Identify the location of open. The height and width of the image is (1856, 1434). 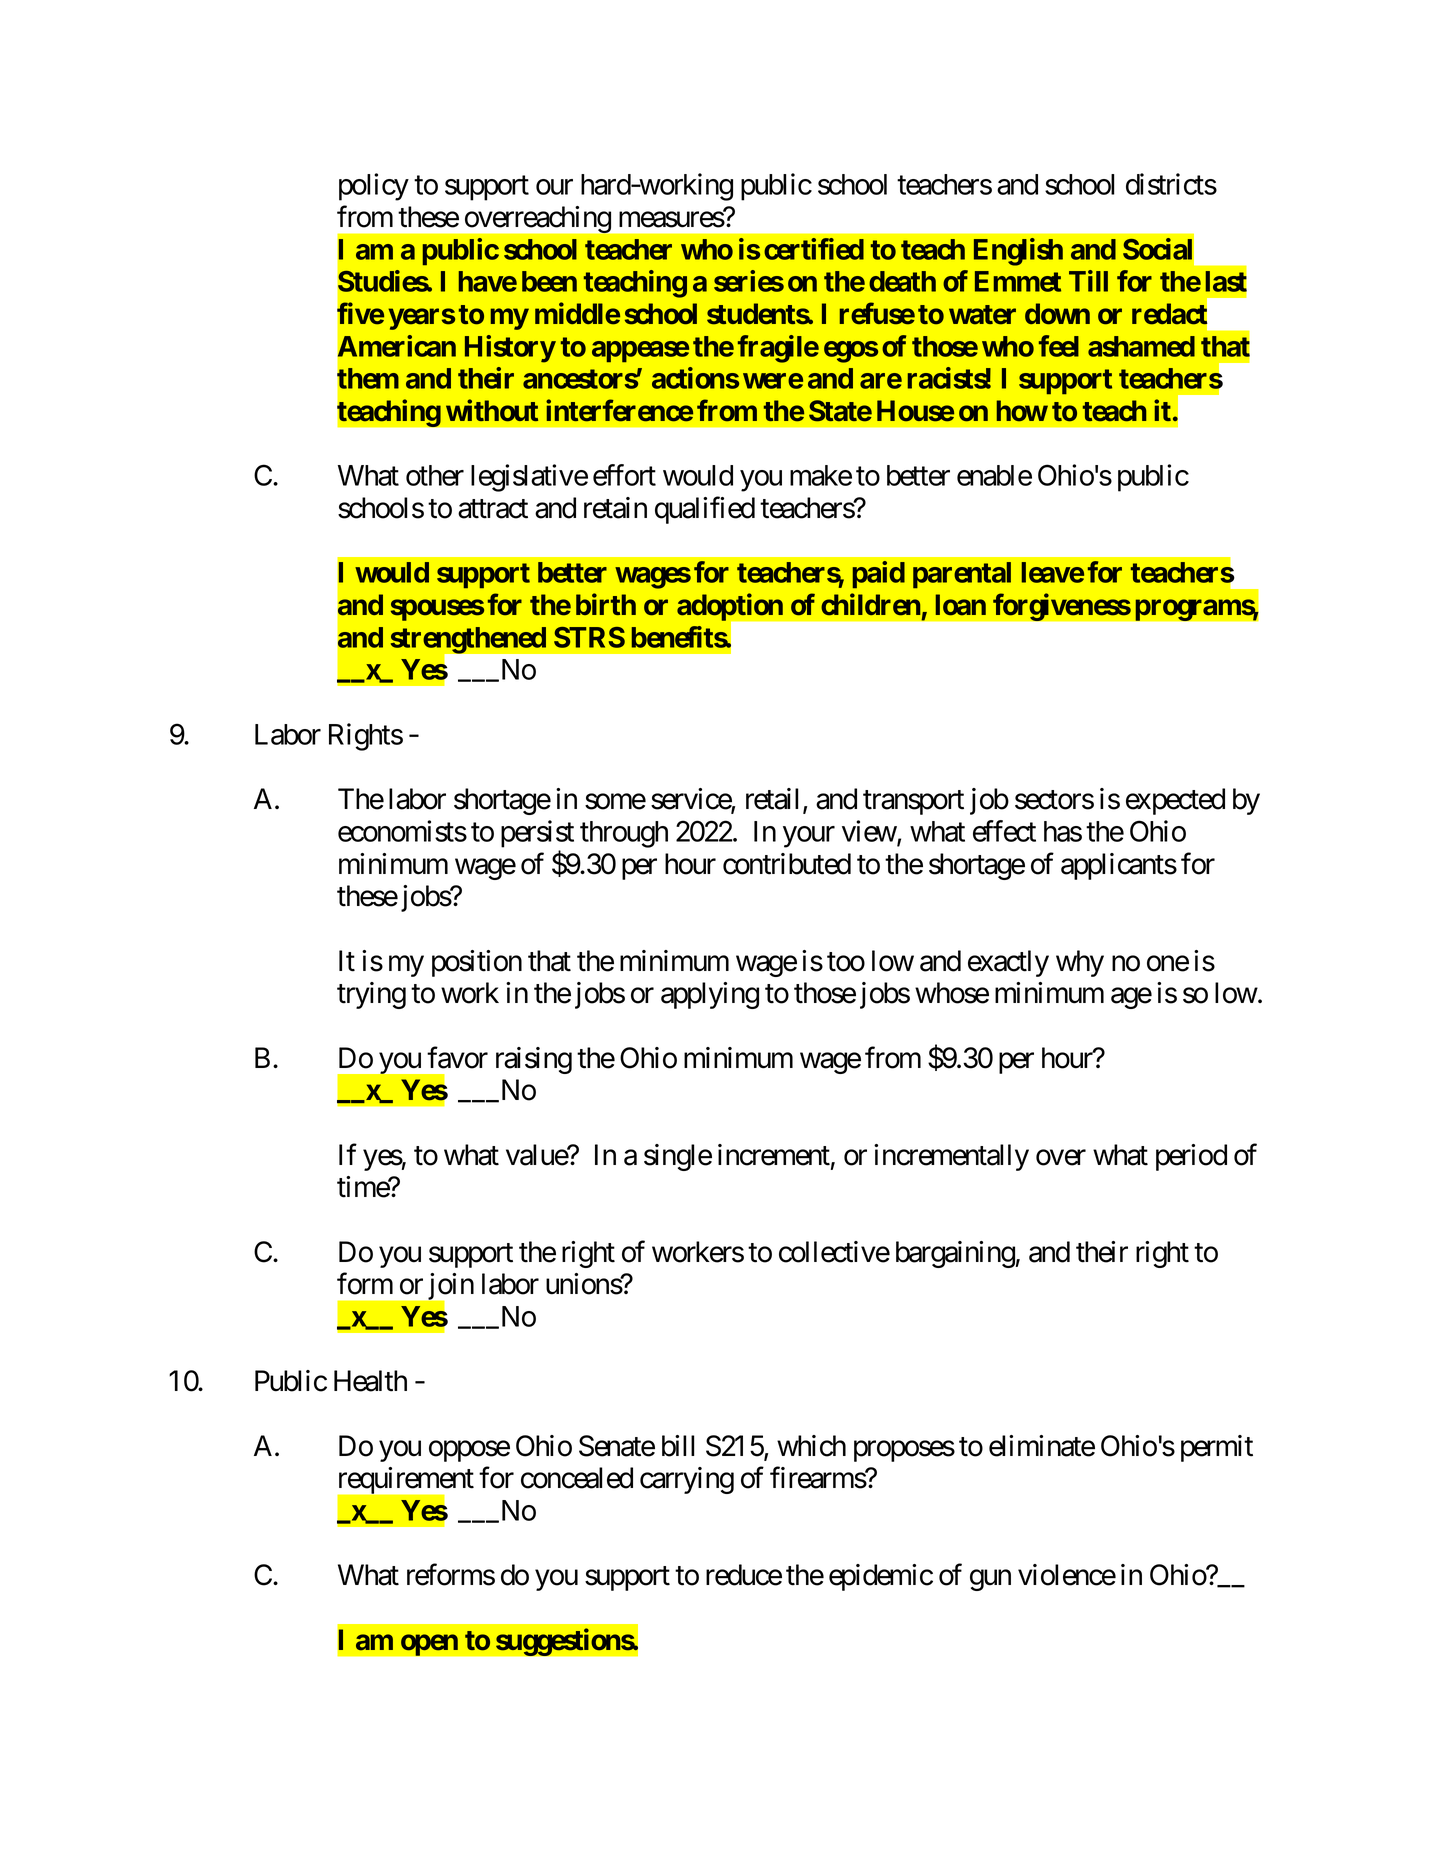
(429, 1645).
